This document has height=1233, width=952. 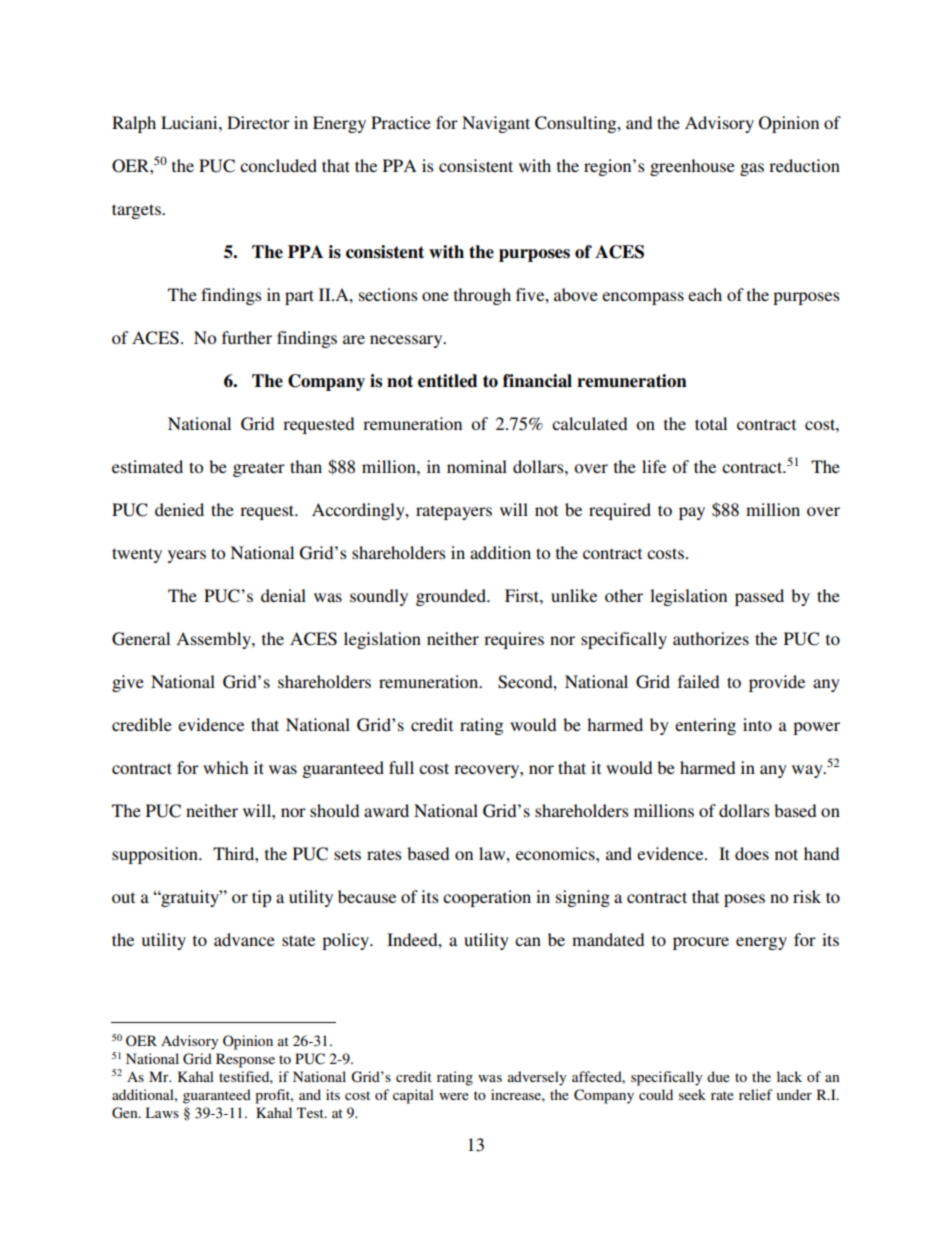 What do you see at coordinates (752, 169) in the document?
I see `gas` at bounding box center [752, 169].
